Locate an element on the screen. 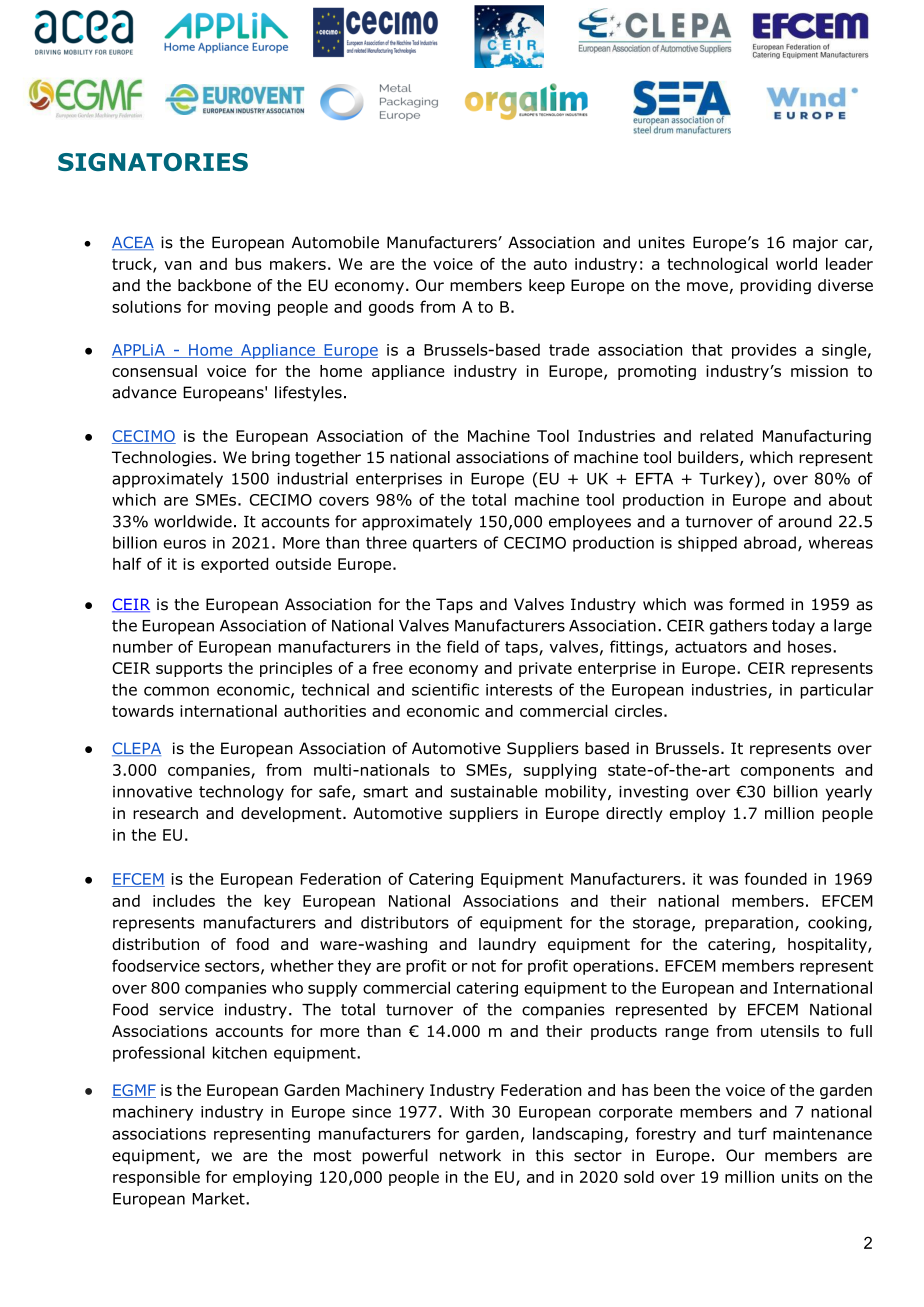  keep is located at coordinates (547, 286).
